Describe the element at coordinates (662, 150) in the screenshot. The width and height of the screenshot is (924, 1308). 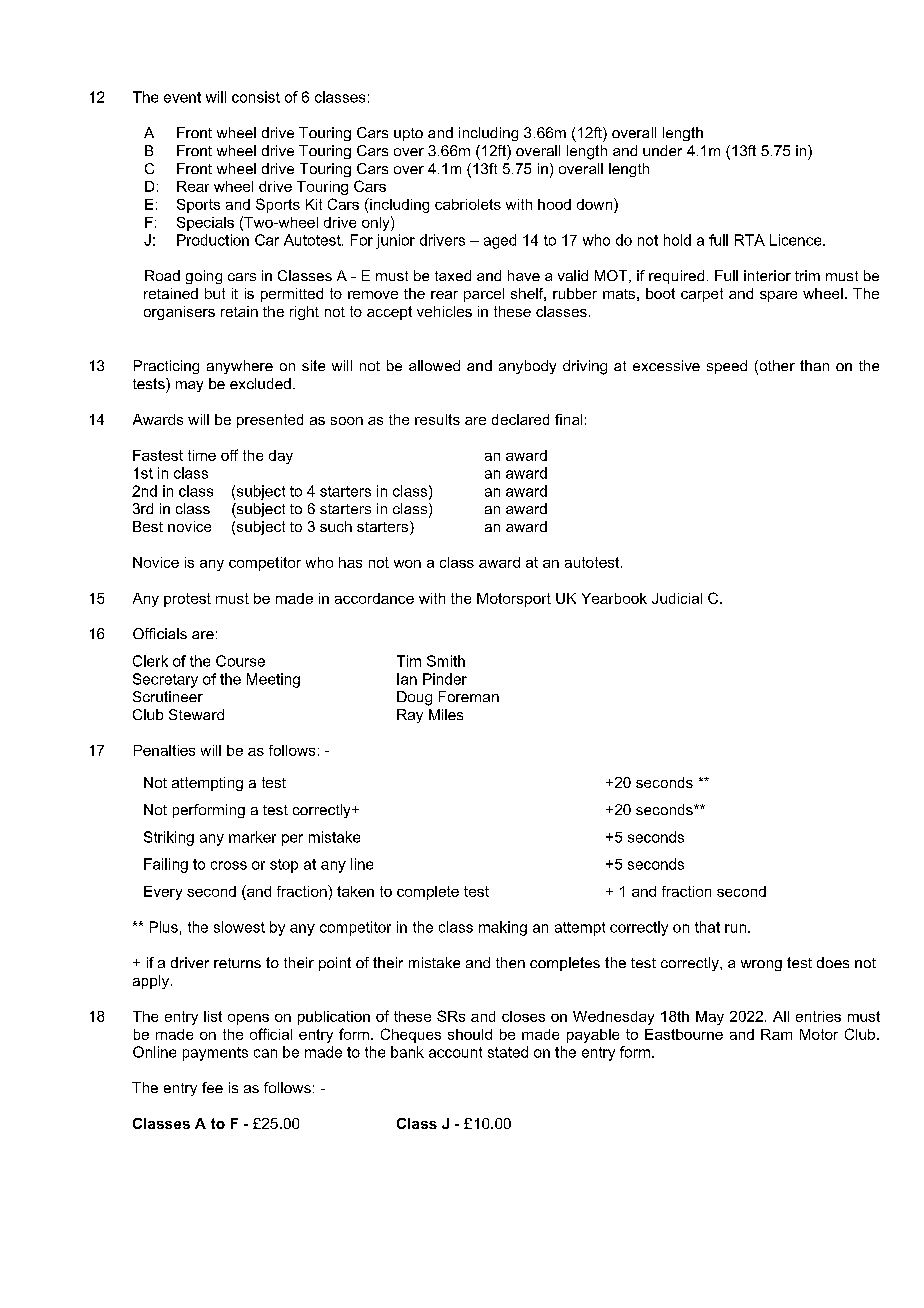
I see `under` at that location.
